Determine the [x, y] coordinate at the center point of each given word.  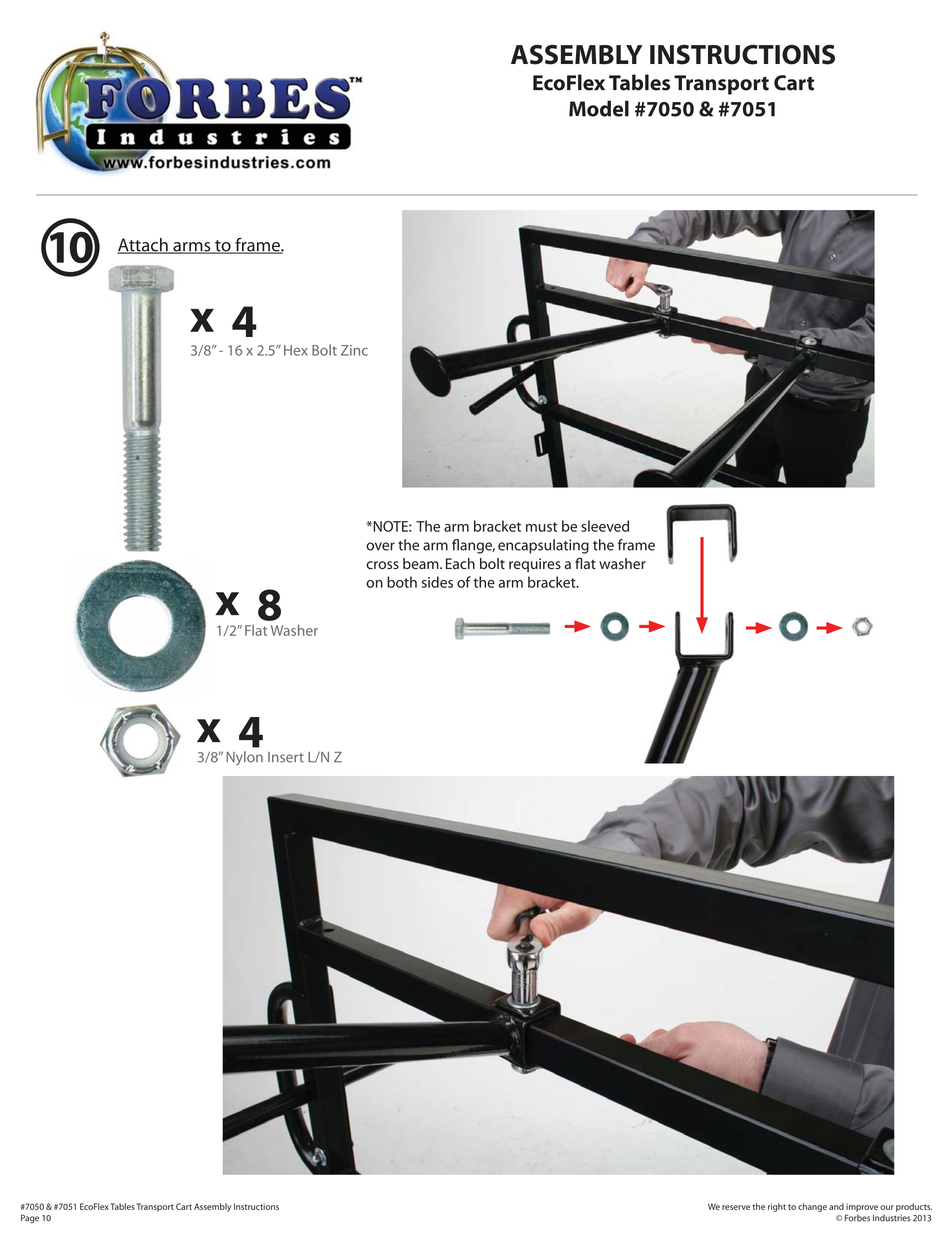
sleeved [605, 526]
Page [30, 1218]
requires [535, 565]
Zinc [354, 350]
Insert [286, 757]
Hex [296, 350]
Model [599, 108]
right [777, 1207]
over [380, 546]
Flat [256, 630]
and [836, 1206]
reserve [736, 1207]
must [542, 527]
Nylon [244, 758]
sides [437, 582]
